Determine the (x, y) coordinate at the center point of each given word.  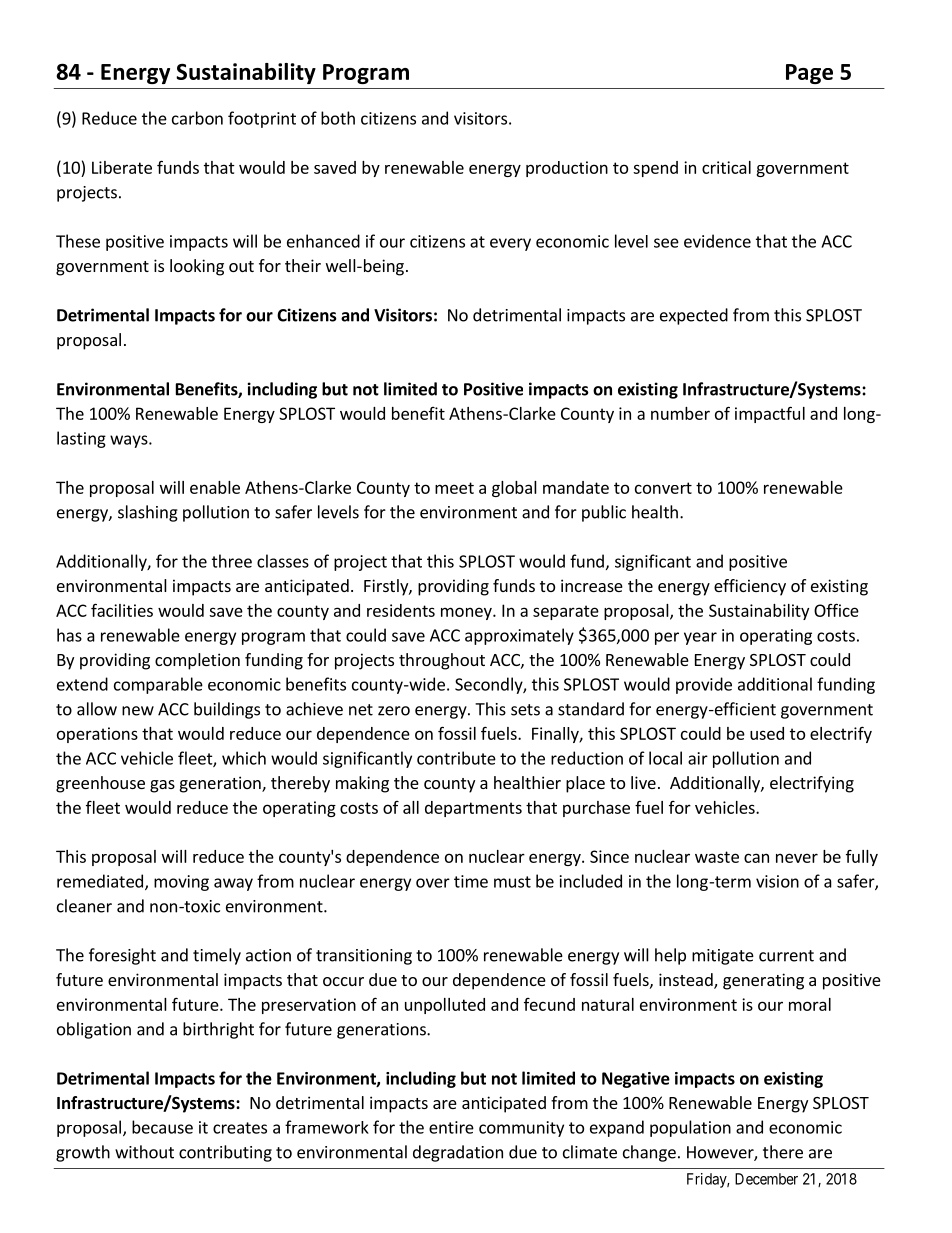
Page (809, 74)
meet (454, 488)
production (567, 169)
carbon (197, 118)
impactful (770, 414)
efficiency (750, 587)
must (512, 882)
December (766, 1179)
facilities (122, 610)
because (162, 1127)
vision (777, 881)
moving (181, 883)
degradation (458, 1153)
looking (197, 267)
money (467, 613)
